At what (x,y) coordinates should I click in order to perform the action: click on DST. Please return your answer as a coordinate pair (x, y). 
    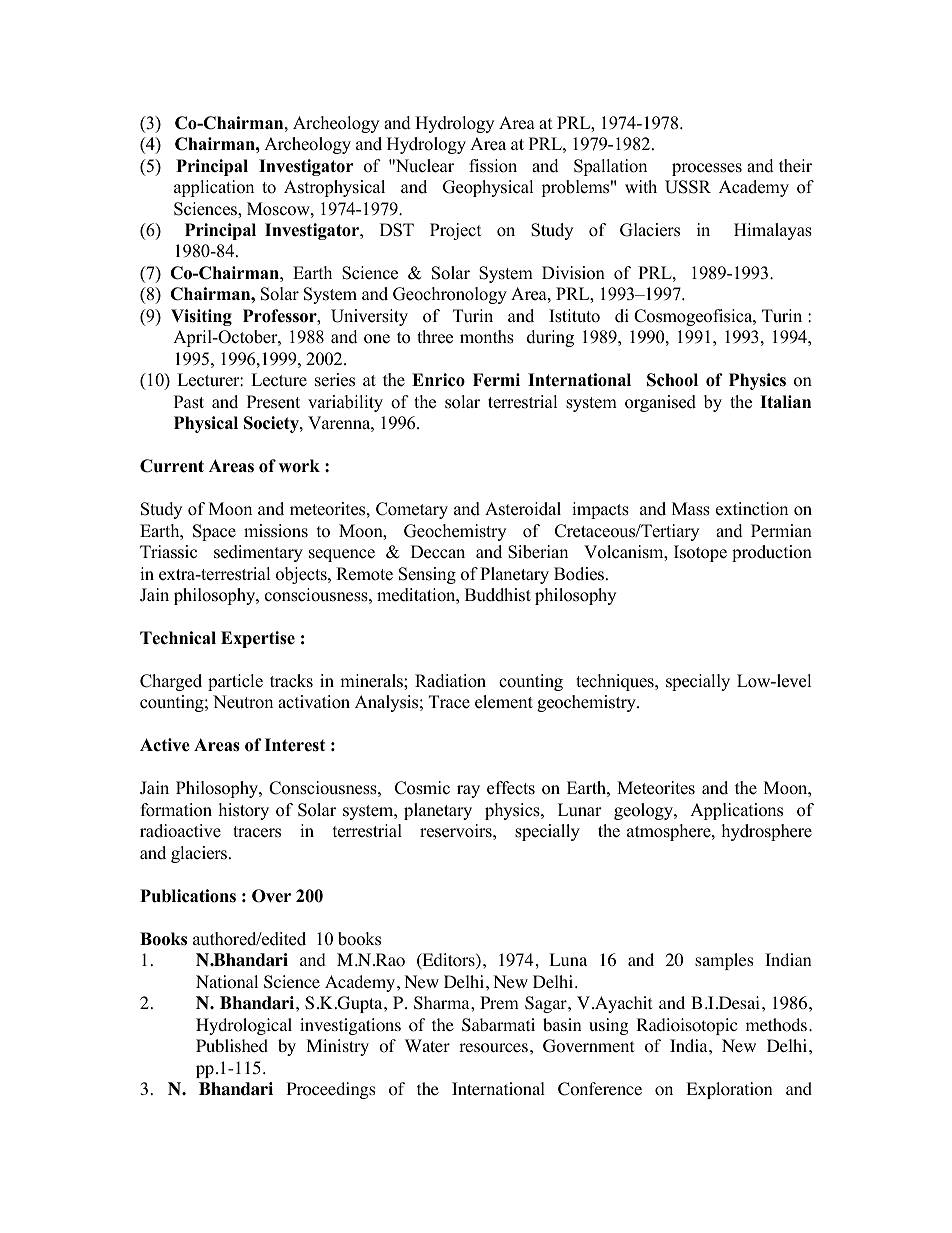
    Looking at the image, I should click on (397, 230).
